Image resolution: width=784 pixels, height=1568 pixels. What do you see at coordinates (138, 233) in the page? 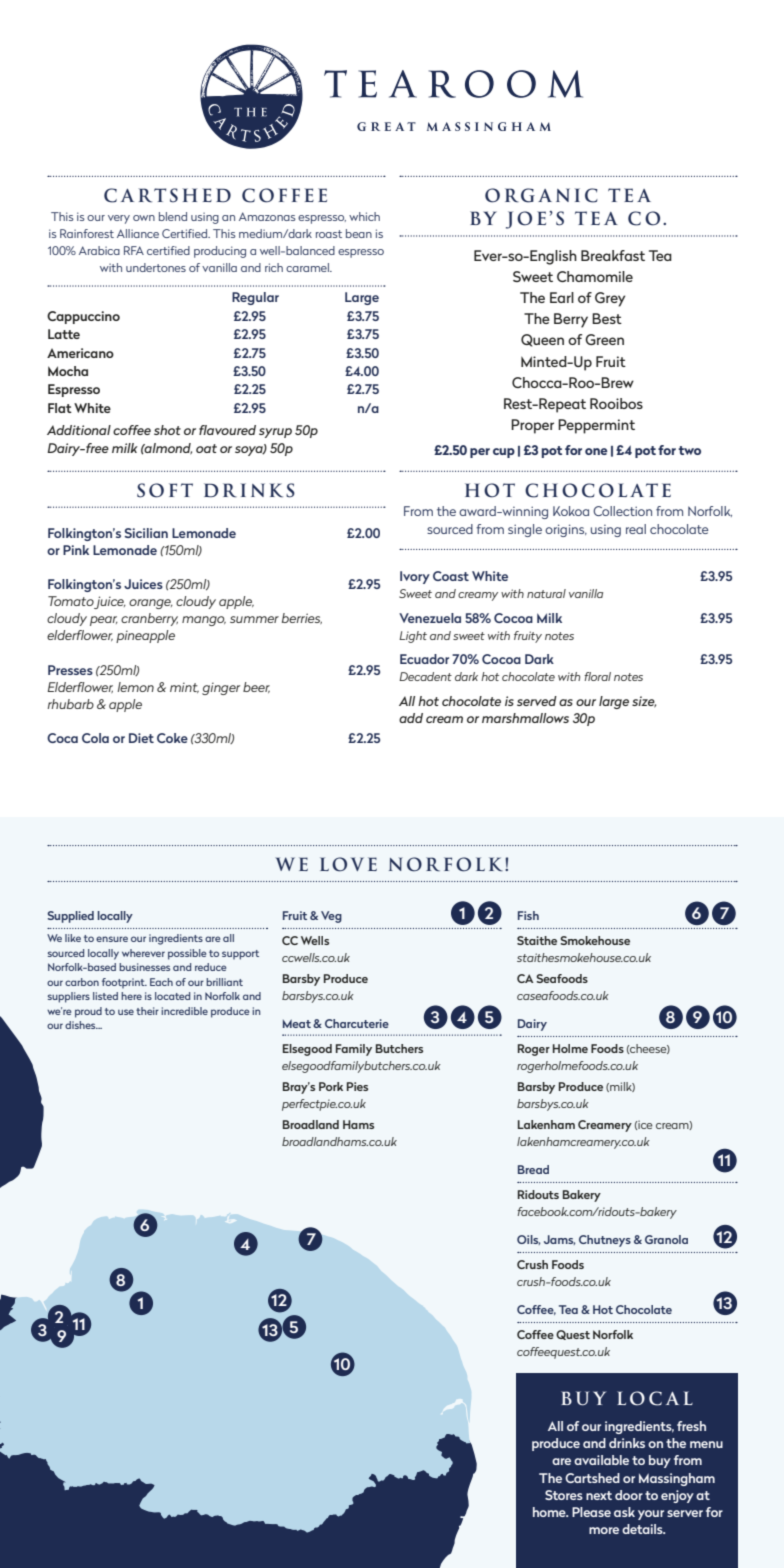
I see `Alliance` at bounding box center [138, 233].
